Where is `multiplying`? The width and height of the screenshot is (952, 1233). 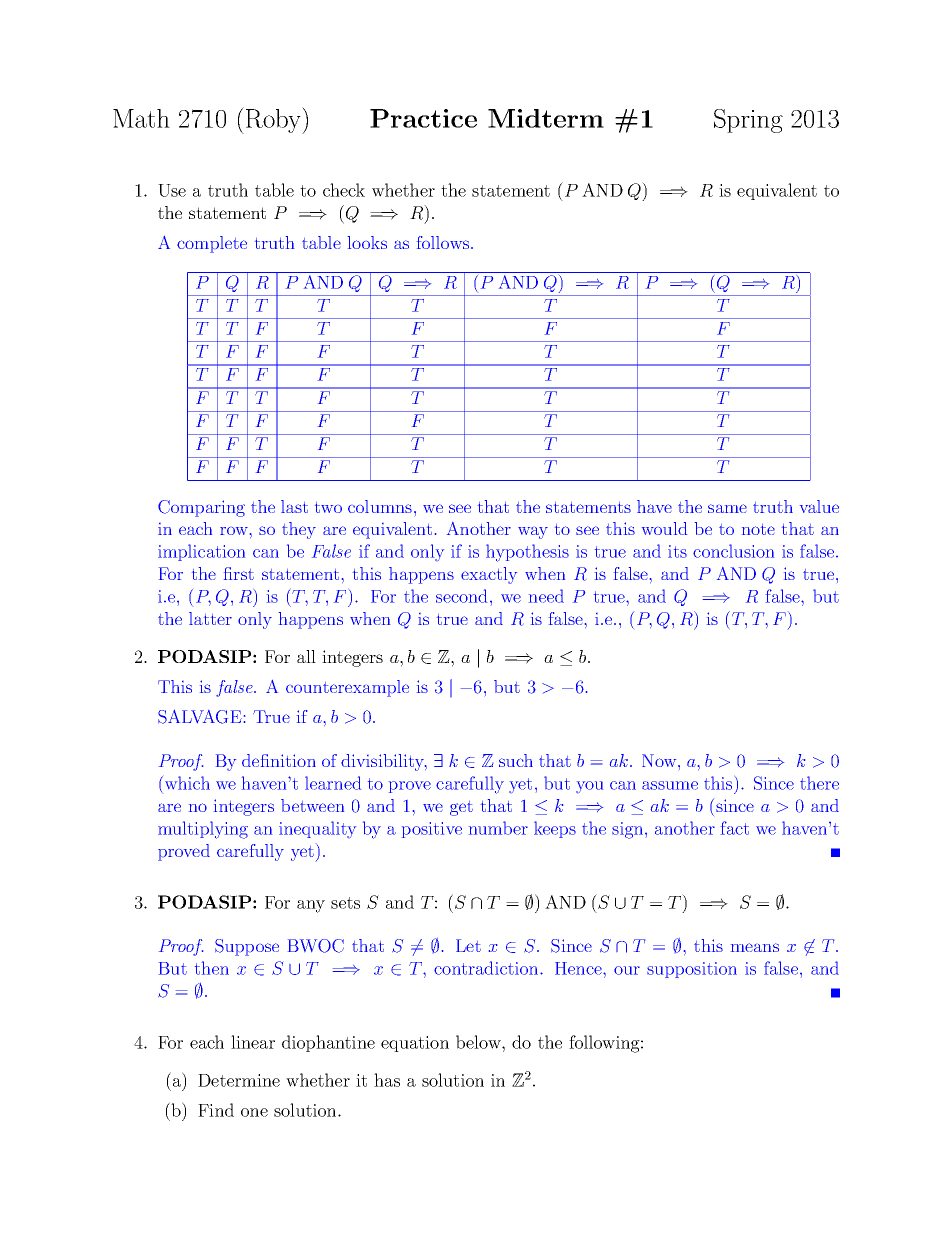
multiplying is located at coordinates (203, 830).
